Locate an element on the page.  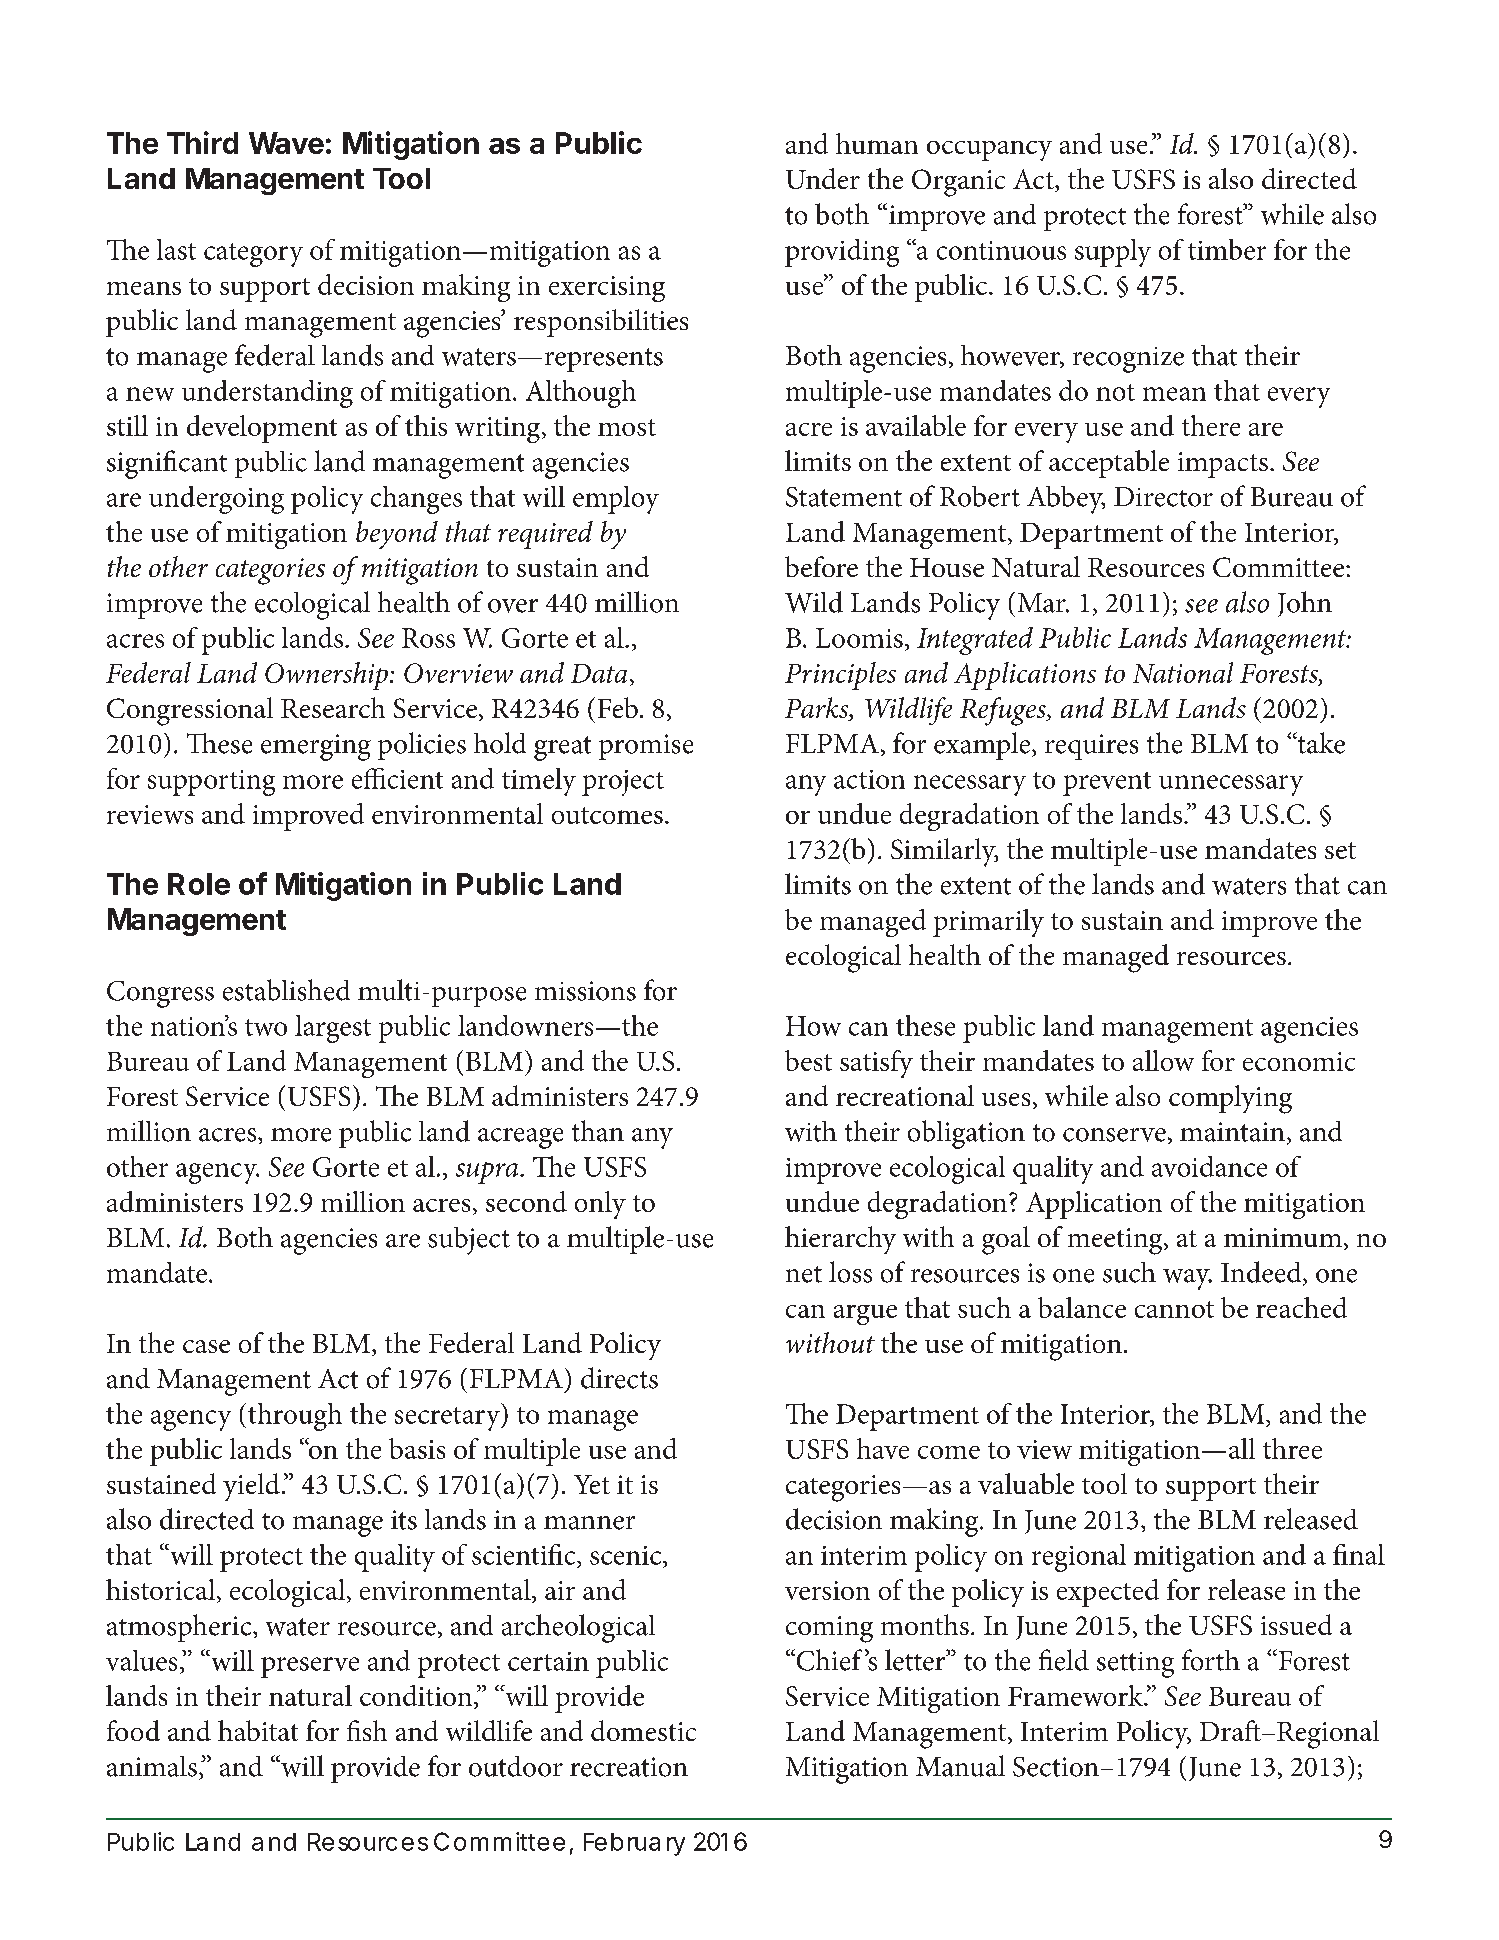
case is located at coordinates (206, 1346).
